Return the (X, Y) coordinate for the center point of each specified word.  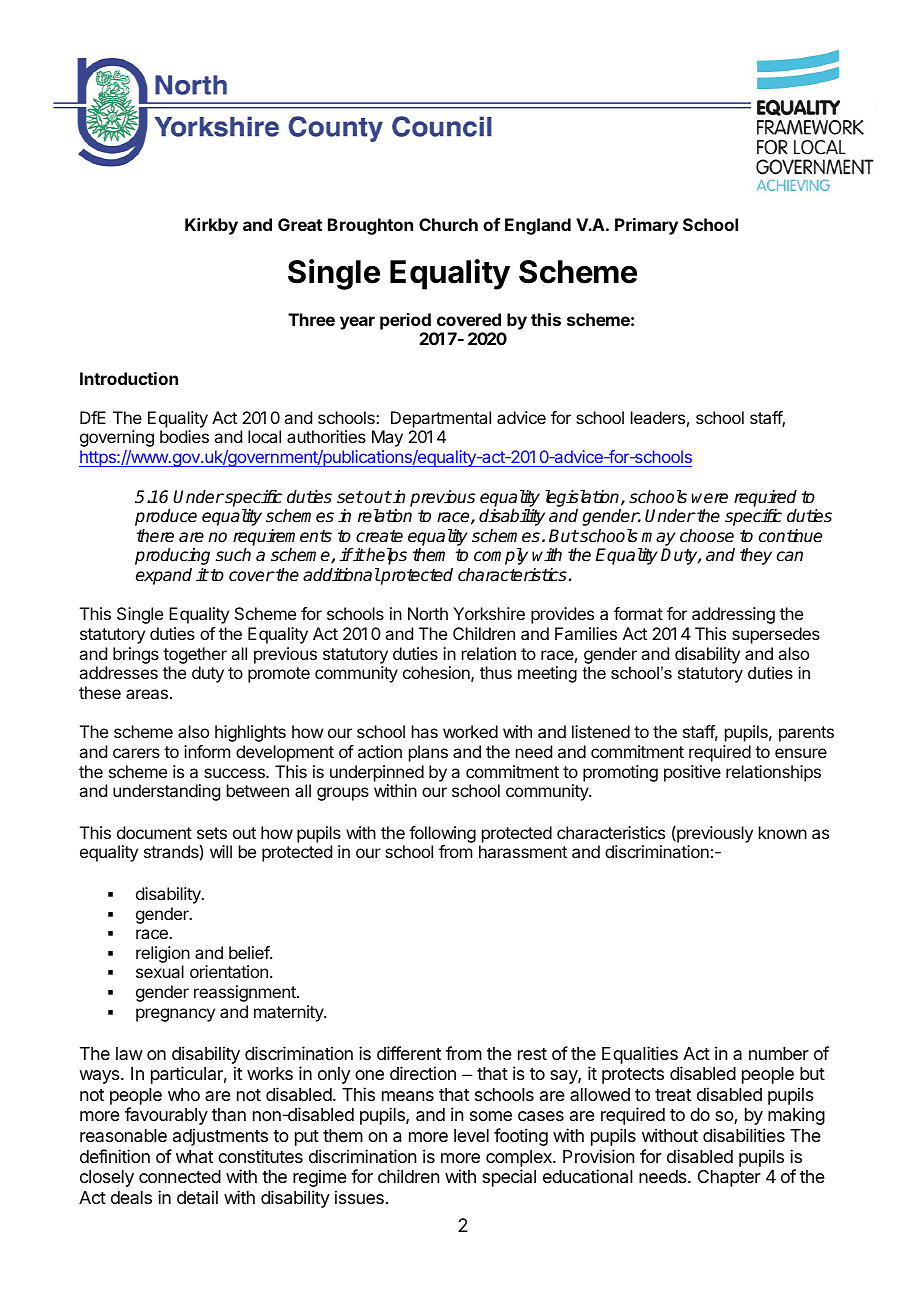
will (221, 851)
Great (300, 224)
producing (172, 556)
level (471, 1135)
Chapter (729, 1178)
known (783, 832)
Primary (646, 226)
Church (448, 224)
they (756, 556)
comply (501, 556)
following (442, 834)
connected (180, 1176)
